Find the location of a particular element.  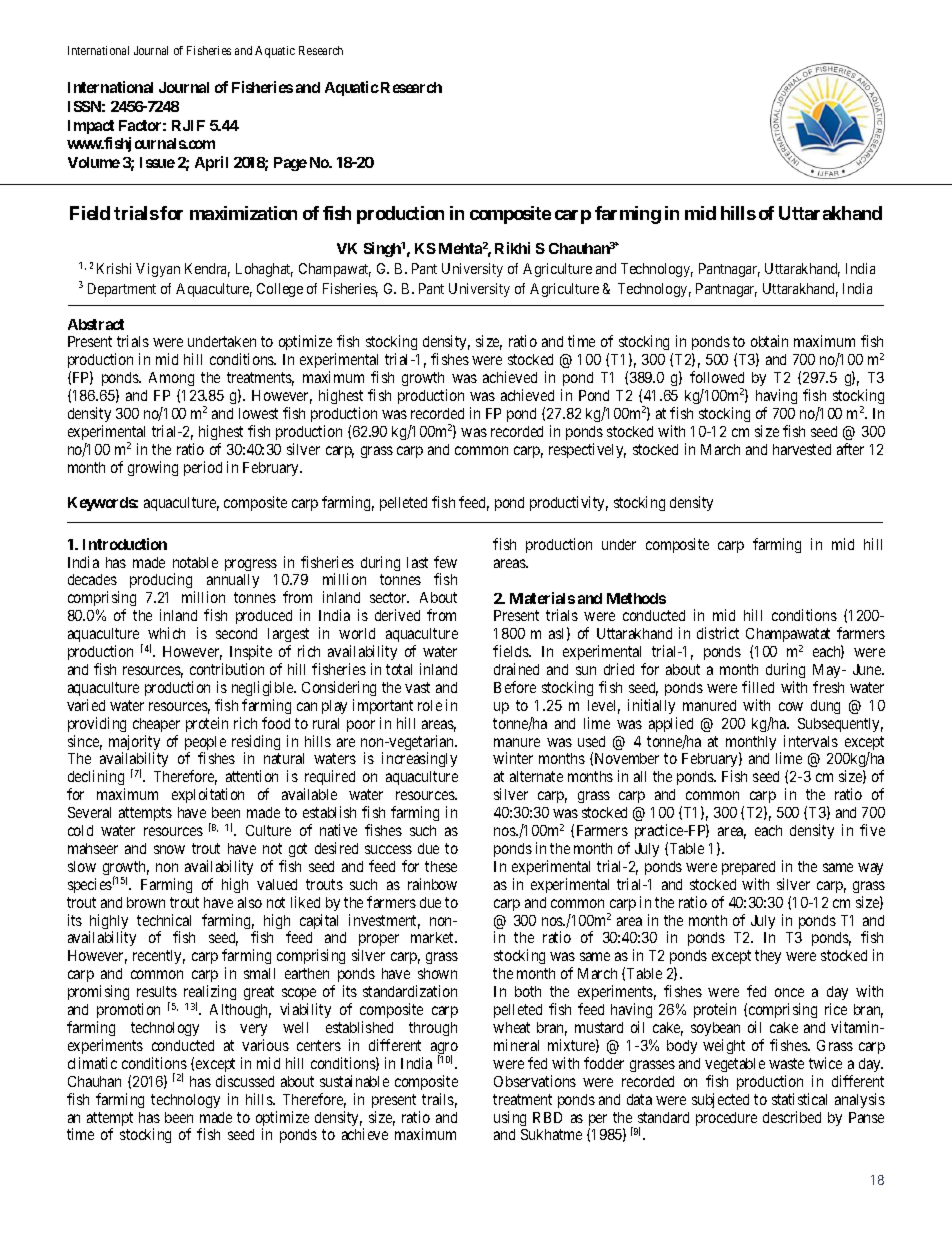

discussed is located at coordinates (245, 1081).
